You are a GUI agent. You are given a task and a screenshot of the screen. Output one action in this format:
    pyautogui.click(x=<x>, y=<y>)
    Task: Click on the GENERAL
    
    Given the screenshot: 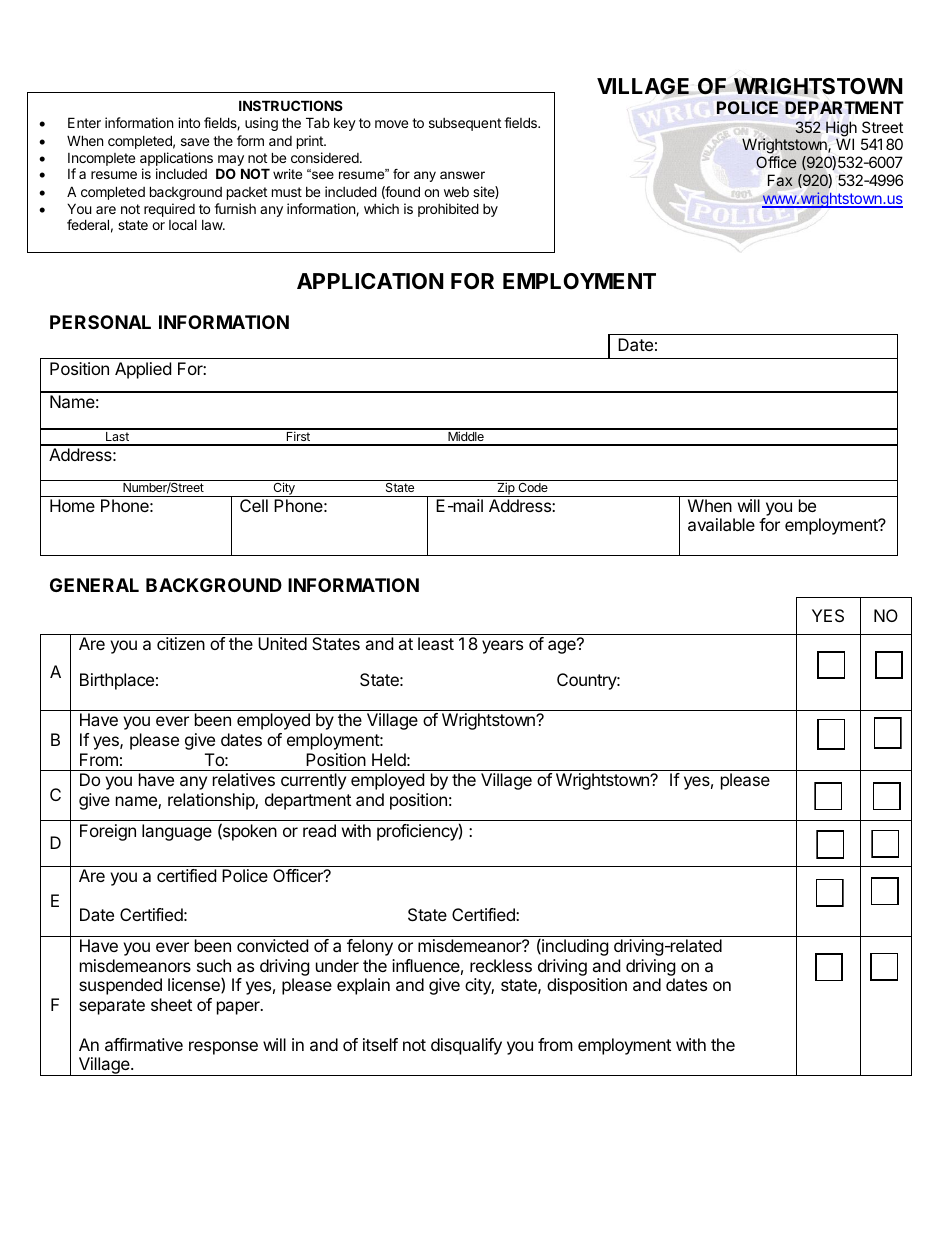 What is the action you would take?
    pyautogui.click(x=94, y=585)
